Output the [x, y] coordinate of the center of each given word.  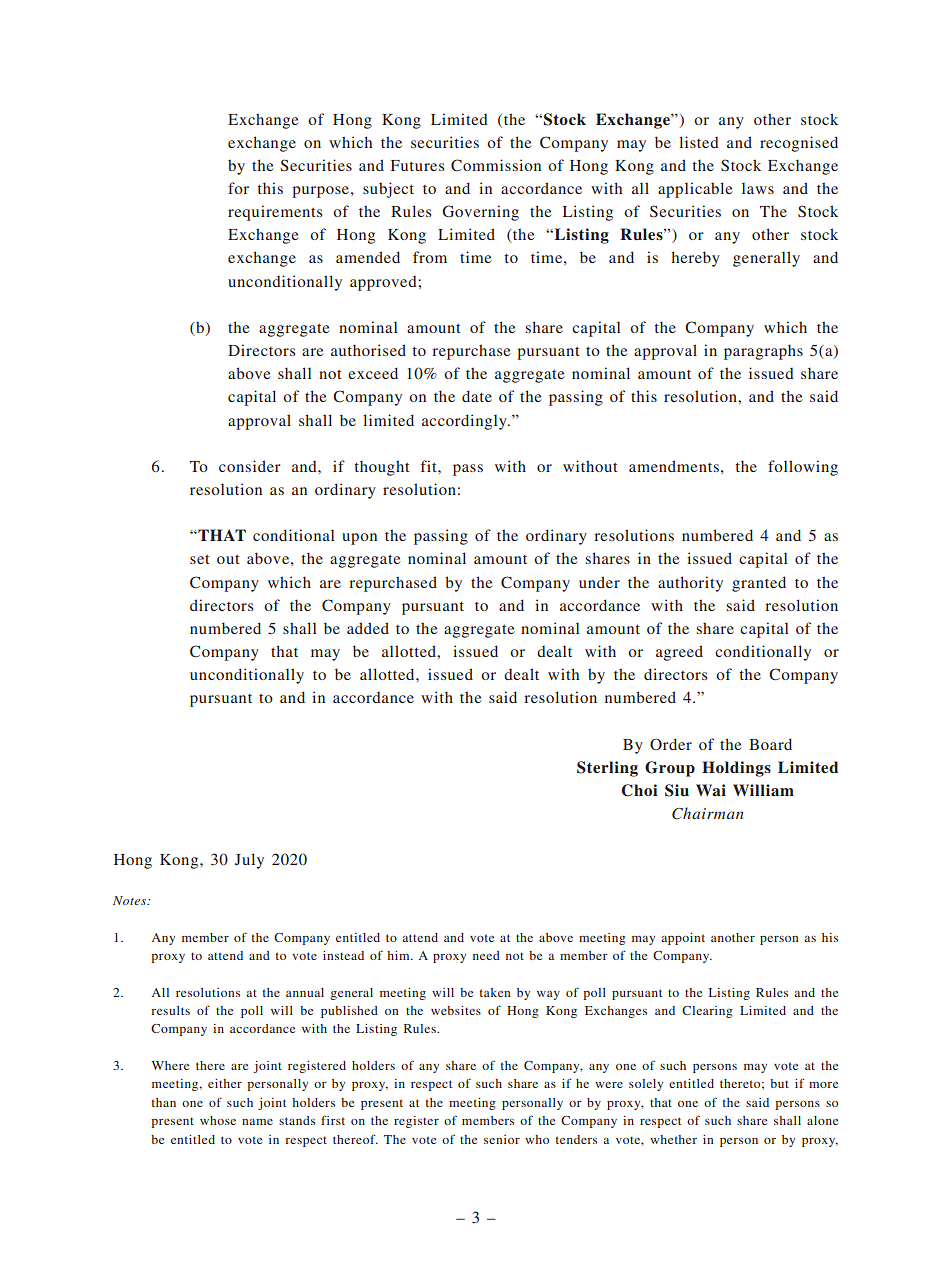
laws [758, 188]
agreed [679, 653]
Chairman [708, 813]
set [200, 559]
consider [250, 466]
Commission [496, 165]
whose [218, 1120]
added [368, 628]
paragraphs [763, 352]
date [477, 396]
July [249, 861]
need [486, 955]
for [238, 188]
